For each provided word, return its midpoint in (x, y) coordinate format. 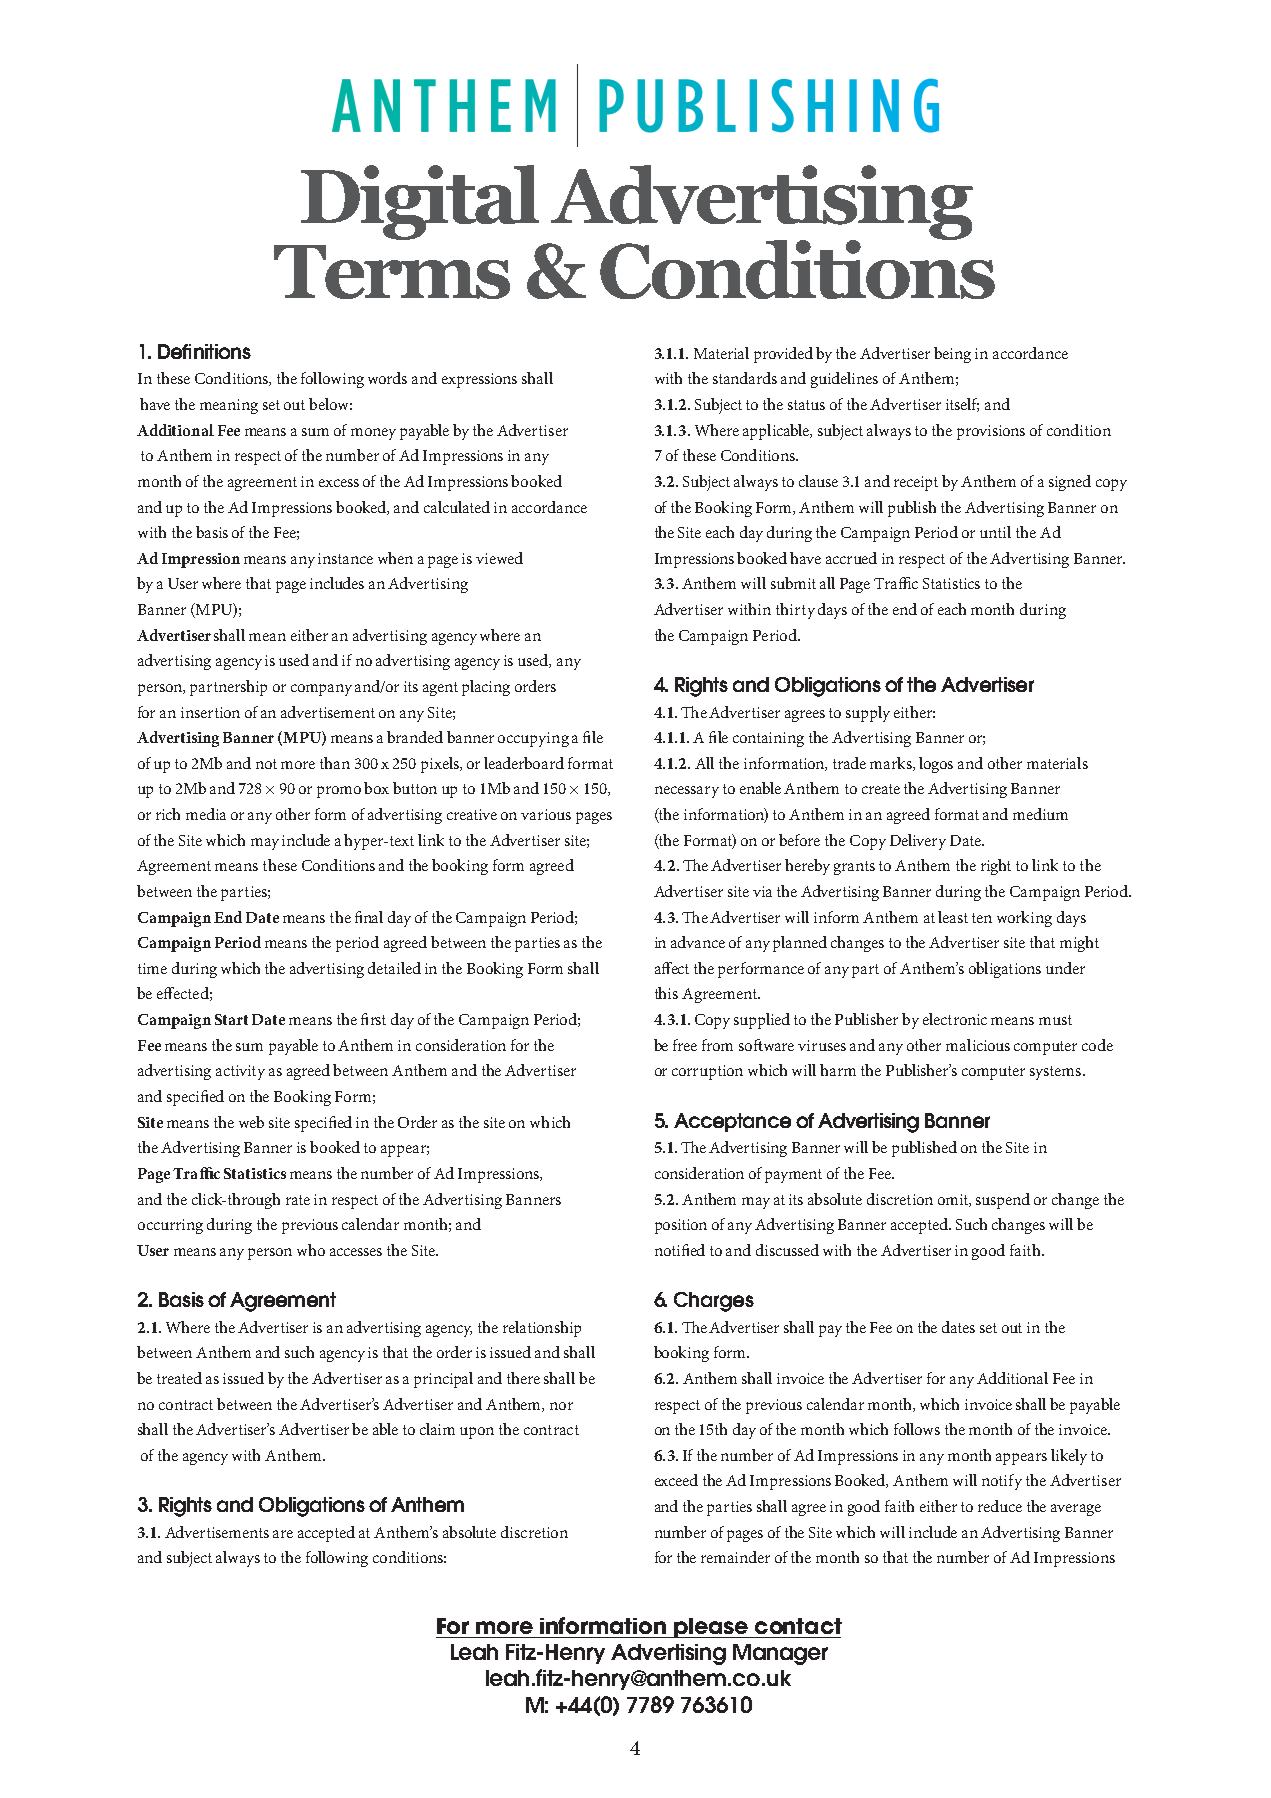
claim (437, 1429)
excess (339, 483)
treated (179, 1378)
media (206, 814)
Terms (392, 272)
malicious (978, 1045)
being (952, 355)
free (685, 1045)
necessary (687, 792)
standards (745, 378)
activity (240, 1072)
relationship (542, 1329)
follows (917, 1429)
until (995, 532)
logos (936, 765)
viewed (499, 558)
